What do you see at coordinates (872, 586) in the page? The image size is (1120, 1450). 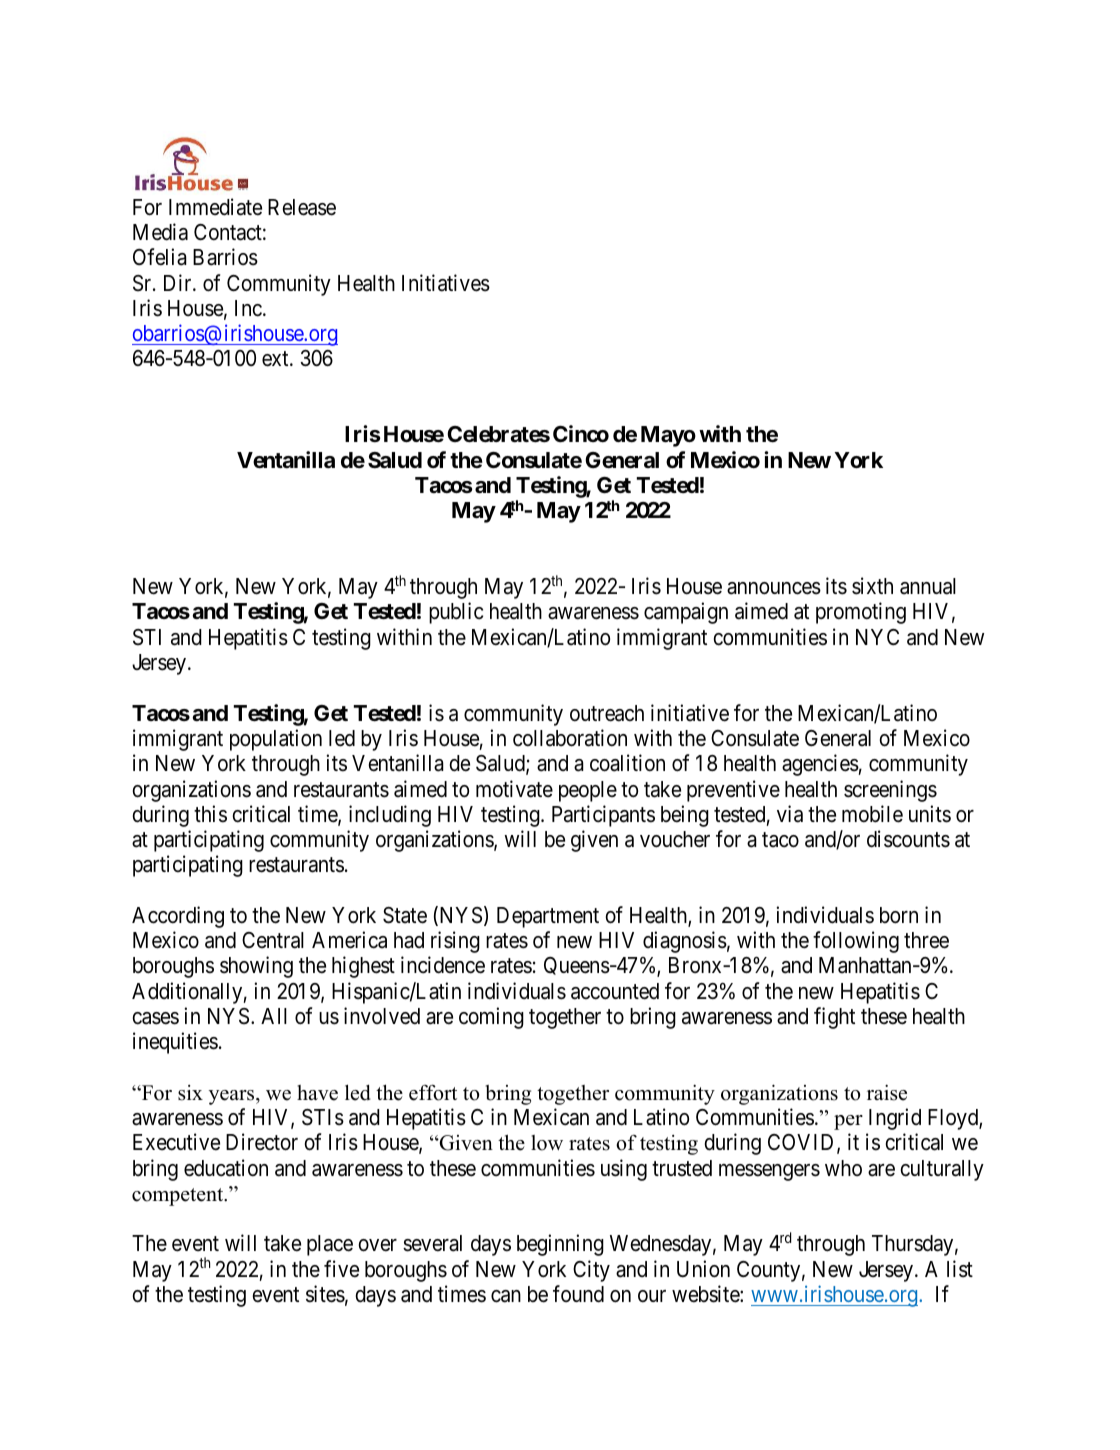 I see `sixth` at bounding box center [872, 586].
